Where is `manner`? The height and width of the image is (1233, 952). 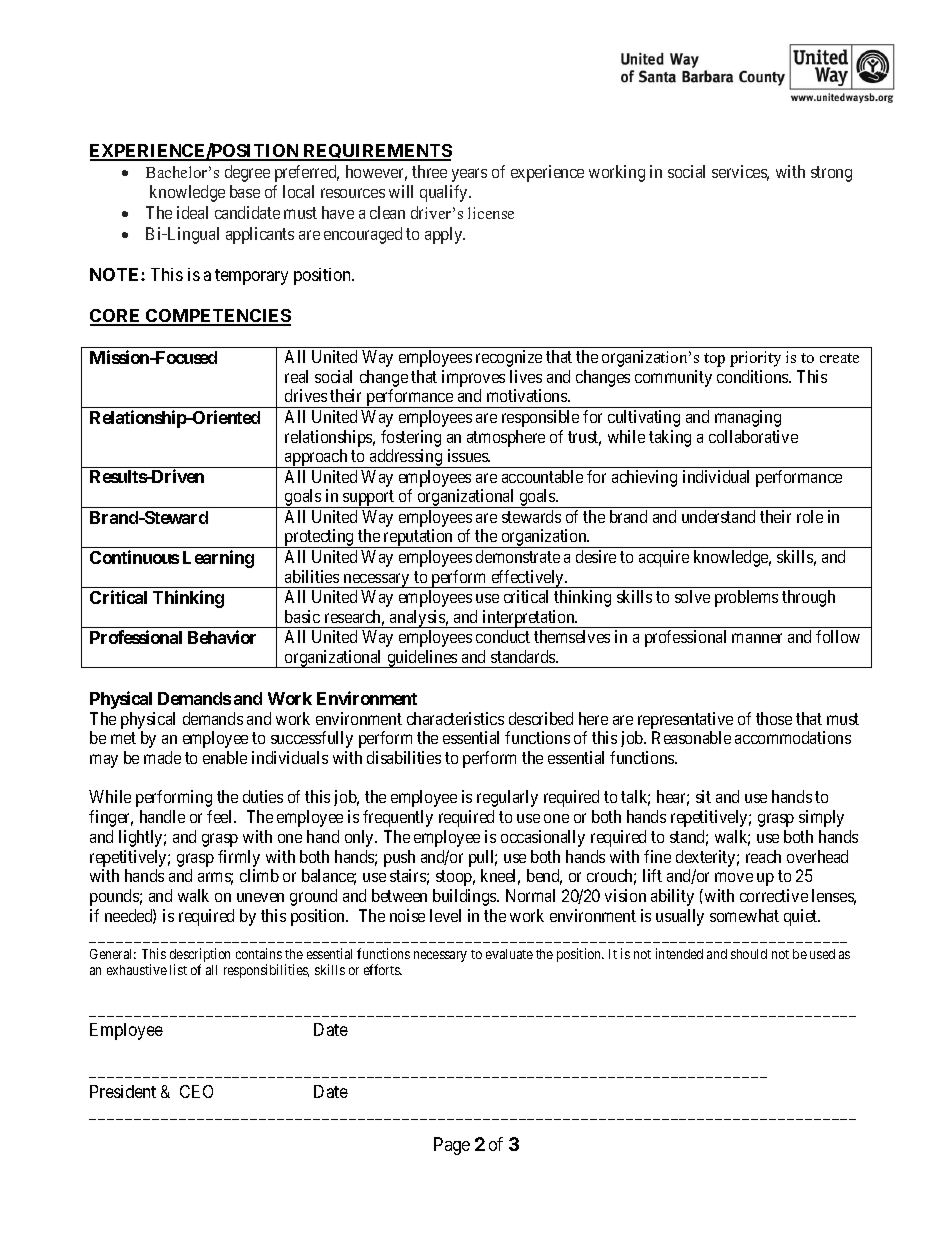 manner is located at coordinates (757, 638).
